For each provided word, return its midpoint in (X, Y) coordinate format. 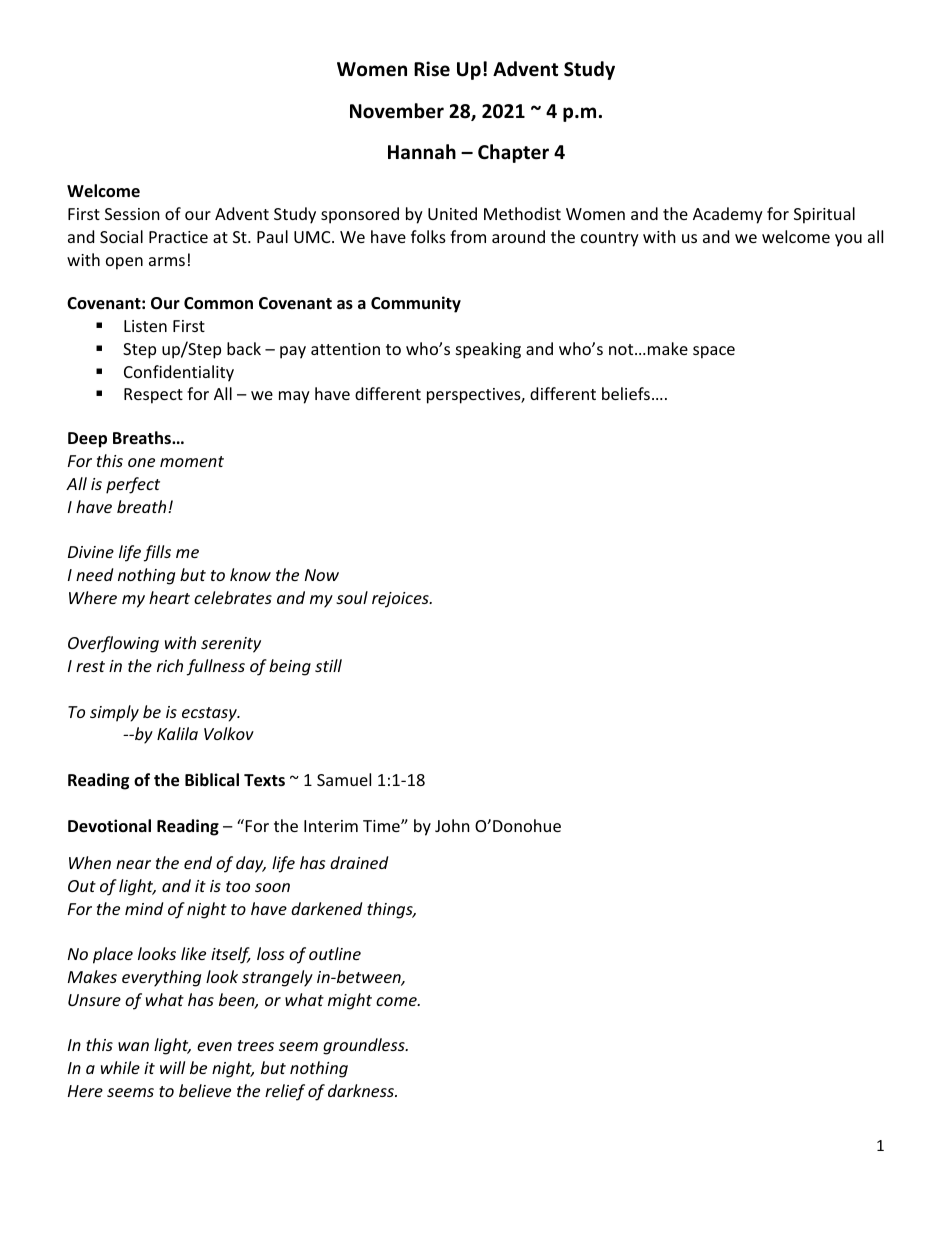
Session (132, 214)
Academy (728, 215)
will (172, 1067)
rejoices (401, 600)
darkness (362, 1090)
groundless (365, 1046)
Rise (432, 69)
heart (169, 597)
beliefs (627, 393)
